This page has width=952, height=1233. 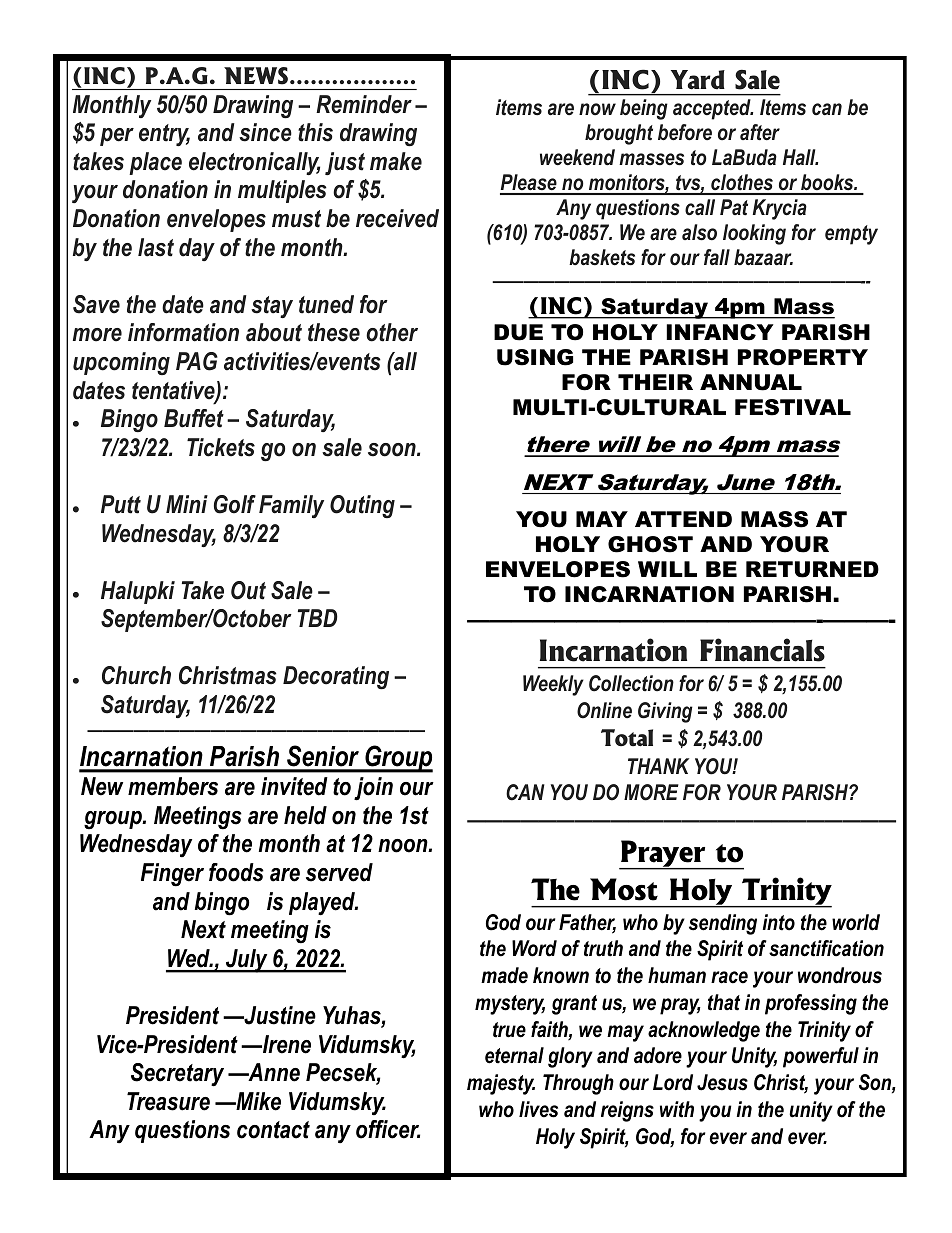 What do you see at coordinates (396, 161) in the page?
I see `make` at bounding box center [396, 161].
